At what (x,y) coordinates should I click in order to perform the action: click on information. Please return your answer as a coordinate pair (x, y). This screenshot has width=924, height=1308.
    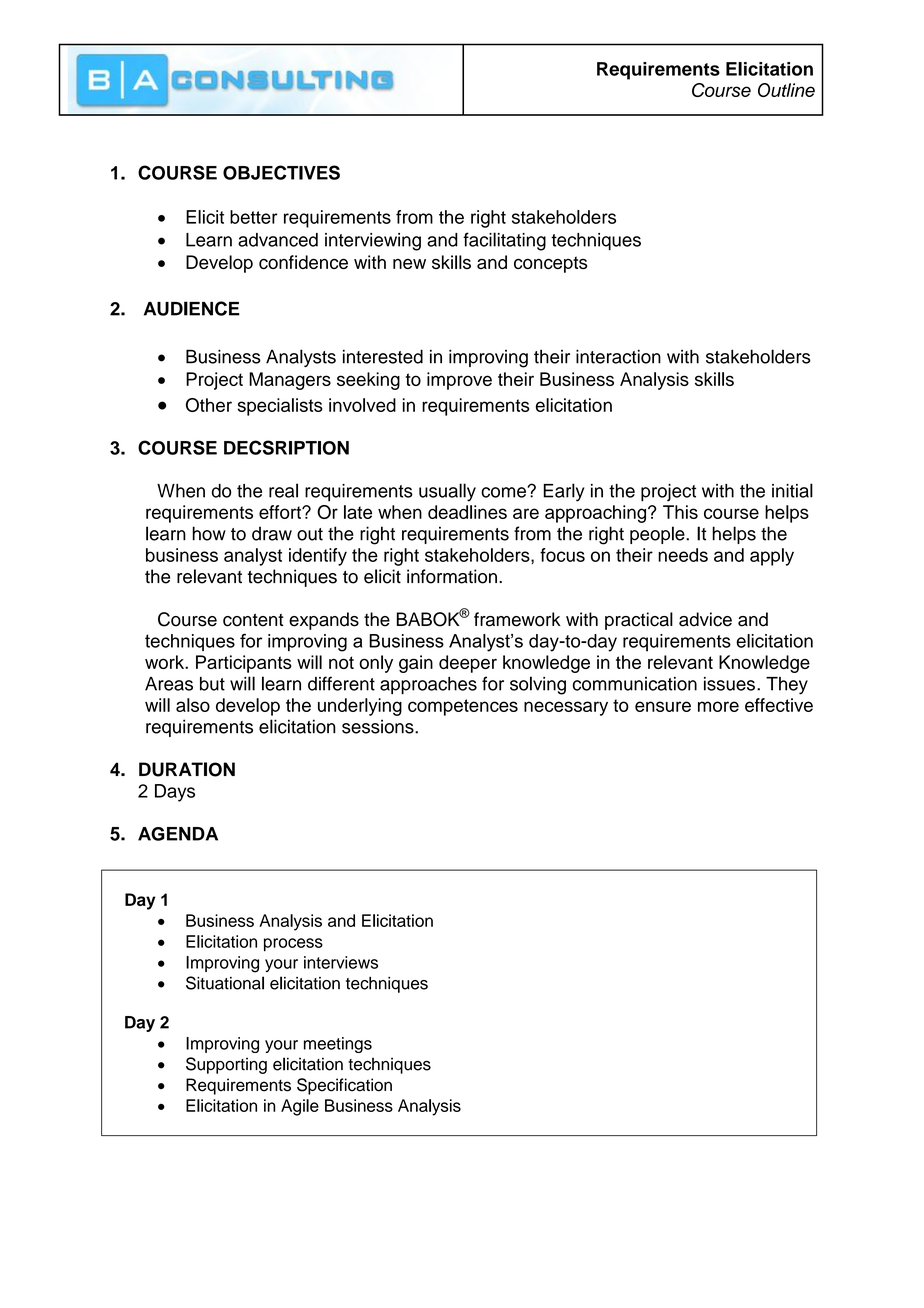
    Looking at the image, I should click on (452, 576).
